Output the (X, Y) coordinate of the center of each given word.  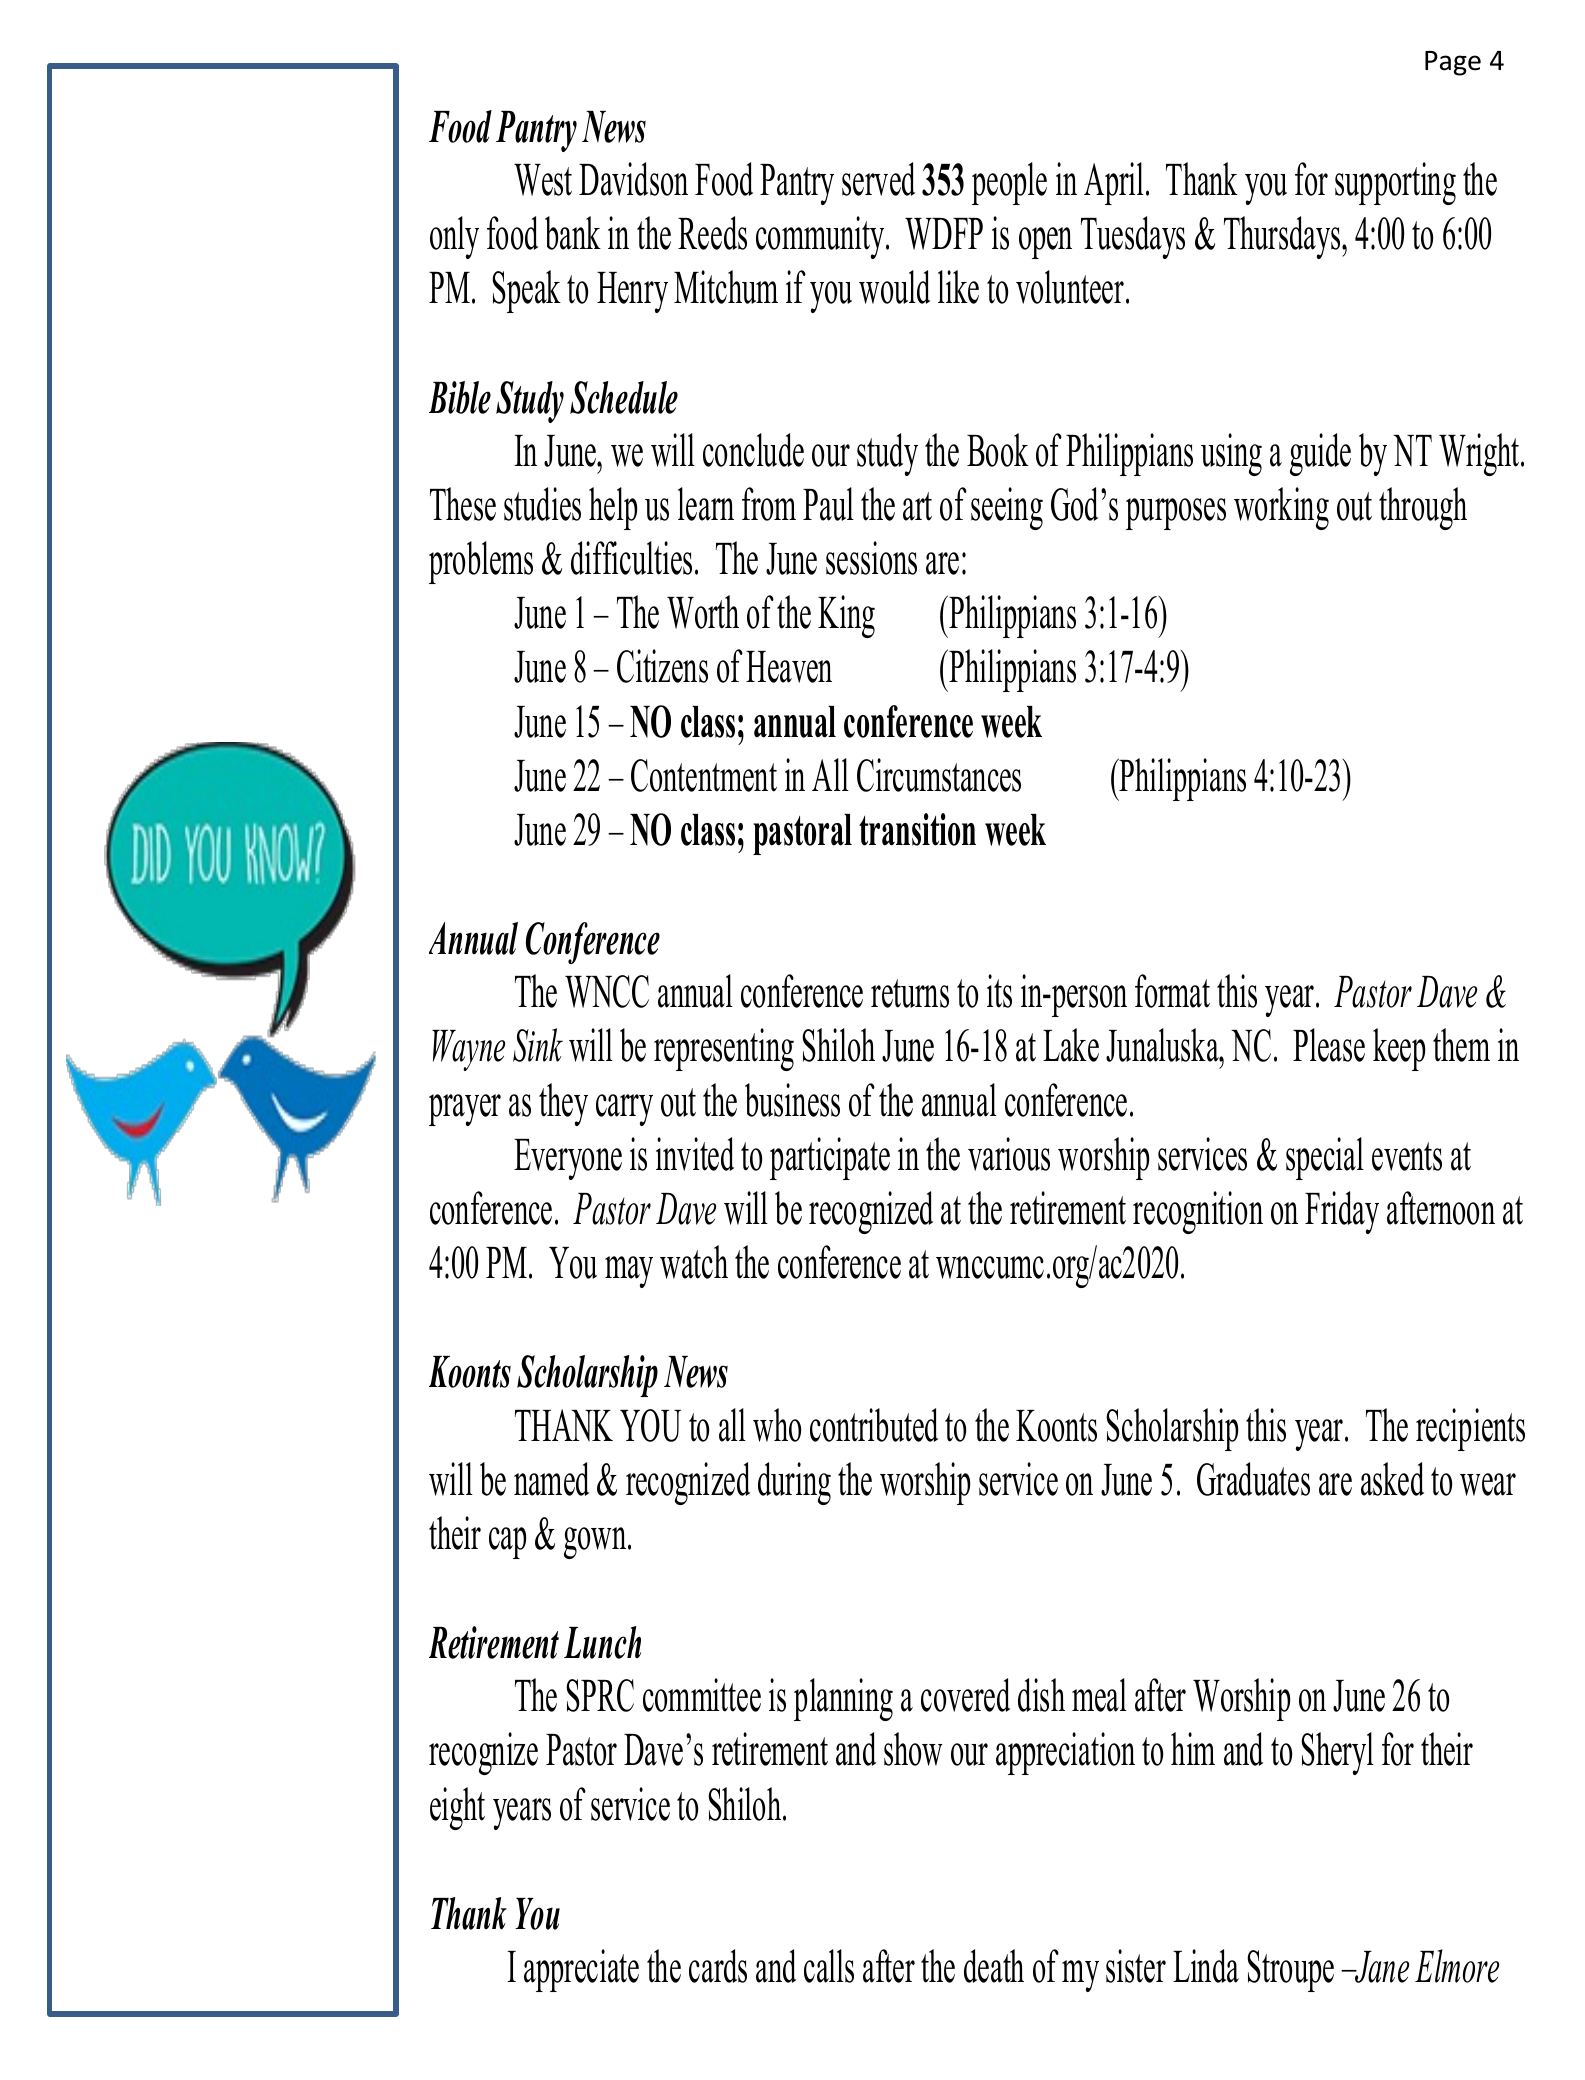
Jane (1381, 1967)
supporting (1395, 183)
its (999, 991)
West (543, 180)
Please (1329, 1045)
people (1009, 183)
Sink (538, 1045)
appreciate (581, 1970)
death (994, 1966)
